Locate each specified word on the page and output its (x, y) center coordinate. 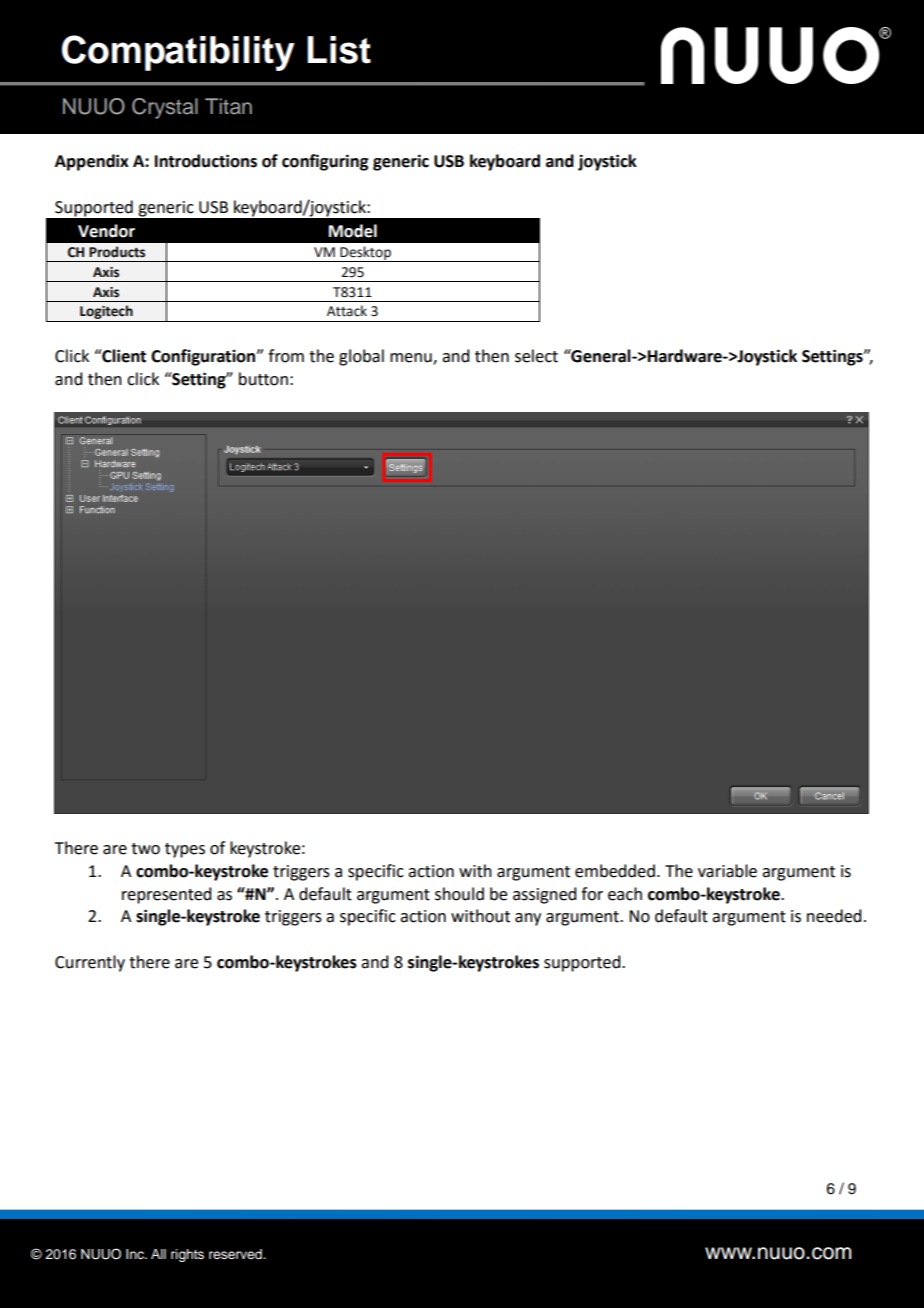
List (339, 50)
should (459, 894)
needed (834, 916)
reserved (236, 1254)
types (185, 850)
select (536, 356)
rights (187, 1255)
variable (727, 871)
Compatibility (178, 53)
